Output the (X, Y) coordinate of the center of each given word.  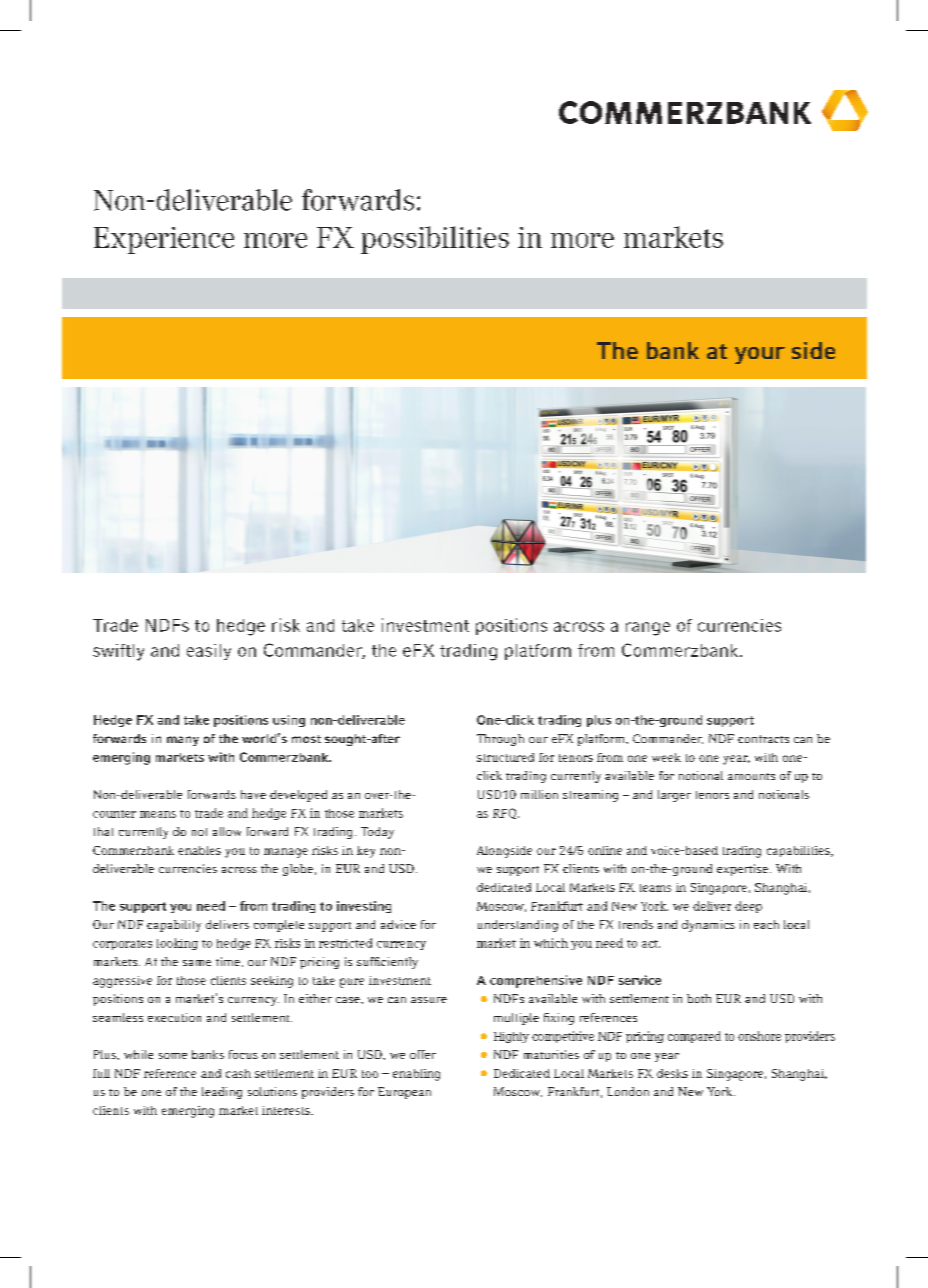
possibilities (435, 240)
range (648, 629)
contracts (763, 739)
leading (222, 1093)
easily (209, 652)
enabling (416, 1075)
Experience (164, 240)
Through (500, 740)
